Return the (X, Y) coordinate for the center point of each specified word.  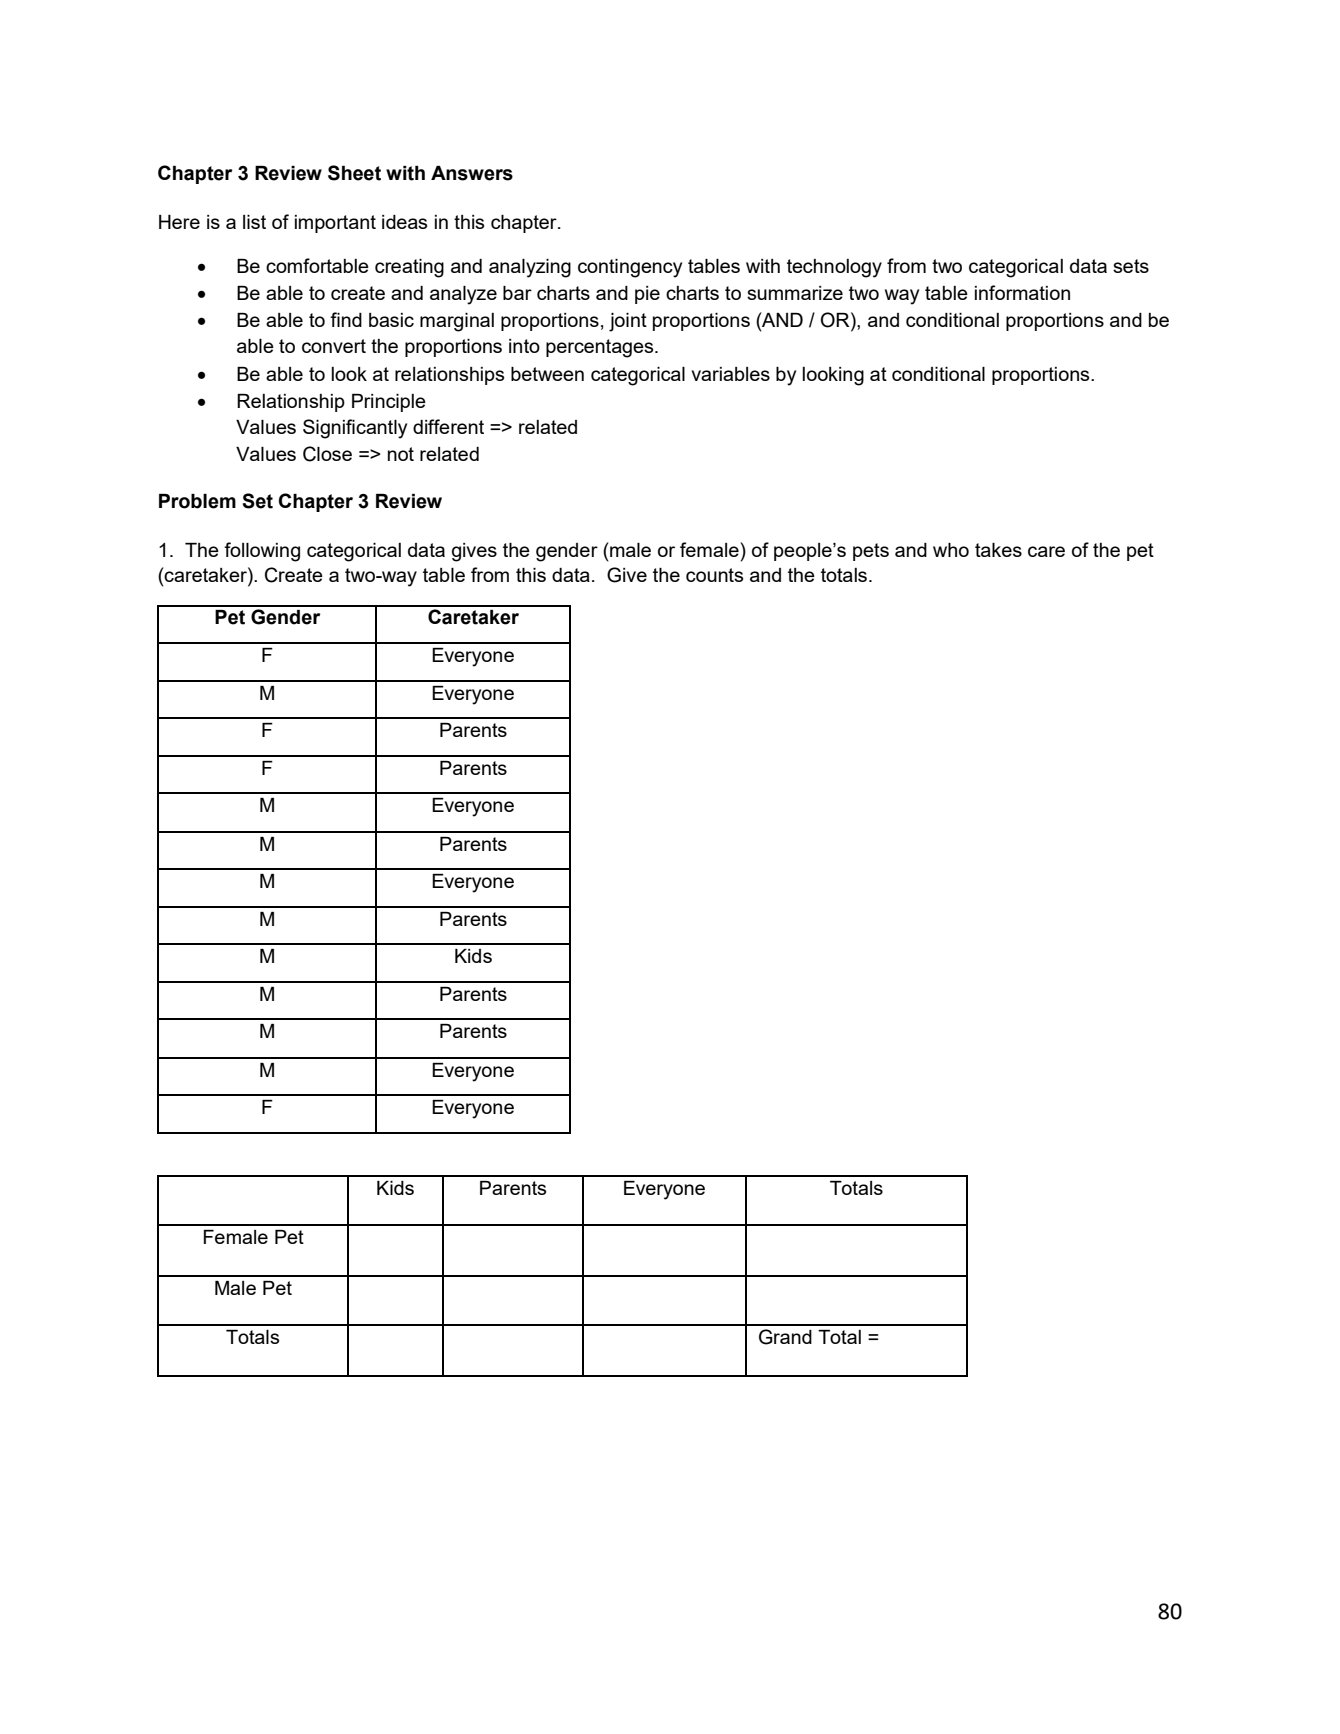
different (448, 426)
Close (327, 454)
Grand (785, 1337)
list (254, 222)
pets (871, 552)
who (951, 550)
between (547, 374)
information (1022, 292)
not (401, 454)
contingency (630, 268)
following (262, 552)
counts (714, 575)
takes (998, 550)
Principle (389, 403)
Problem (197, 501)
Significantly (355, 429)
